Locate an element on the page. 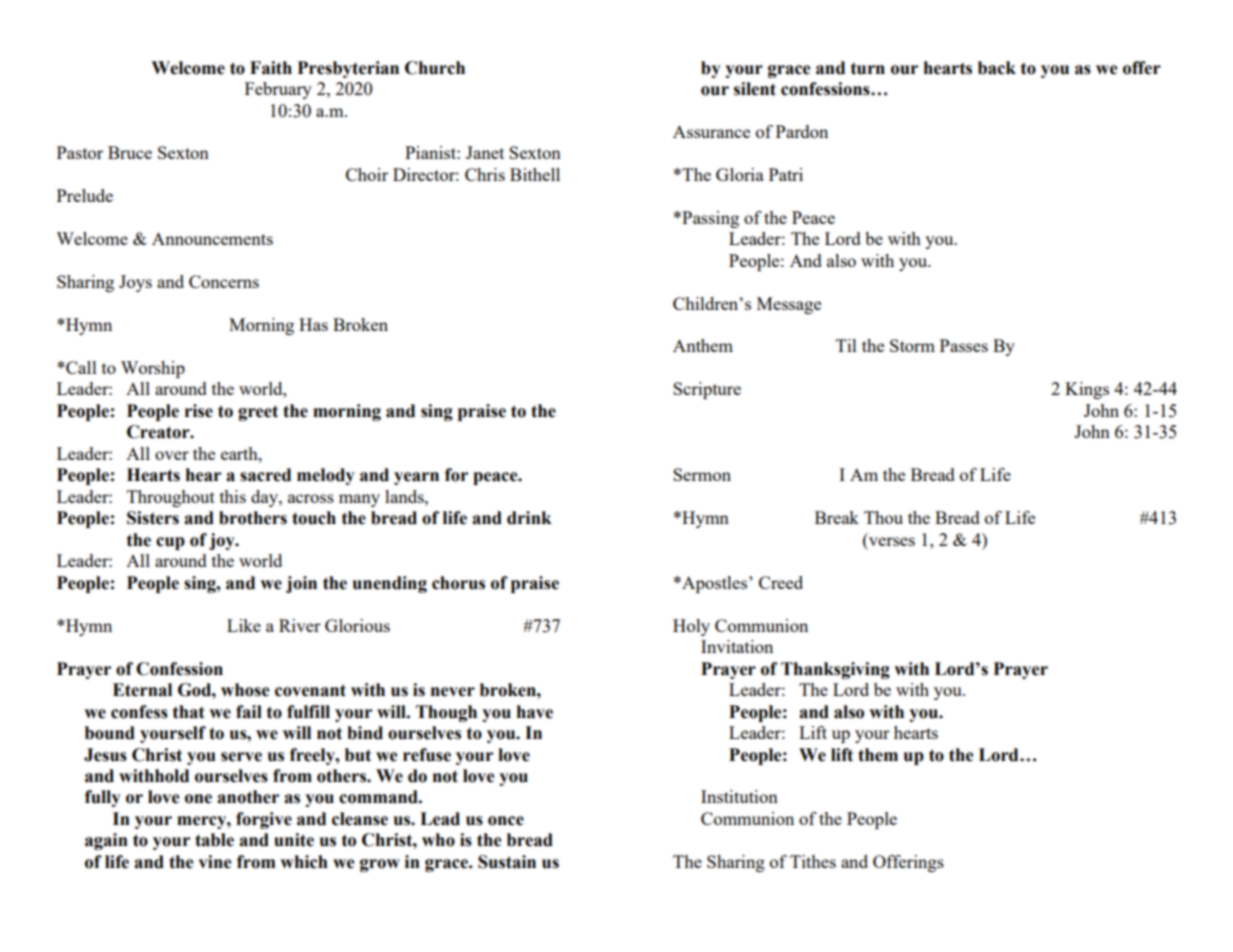  whose is located at coordinates (245, 690).
